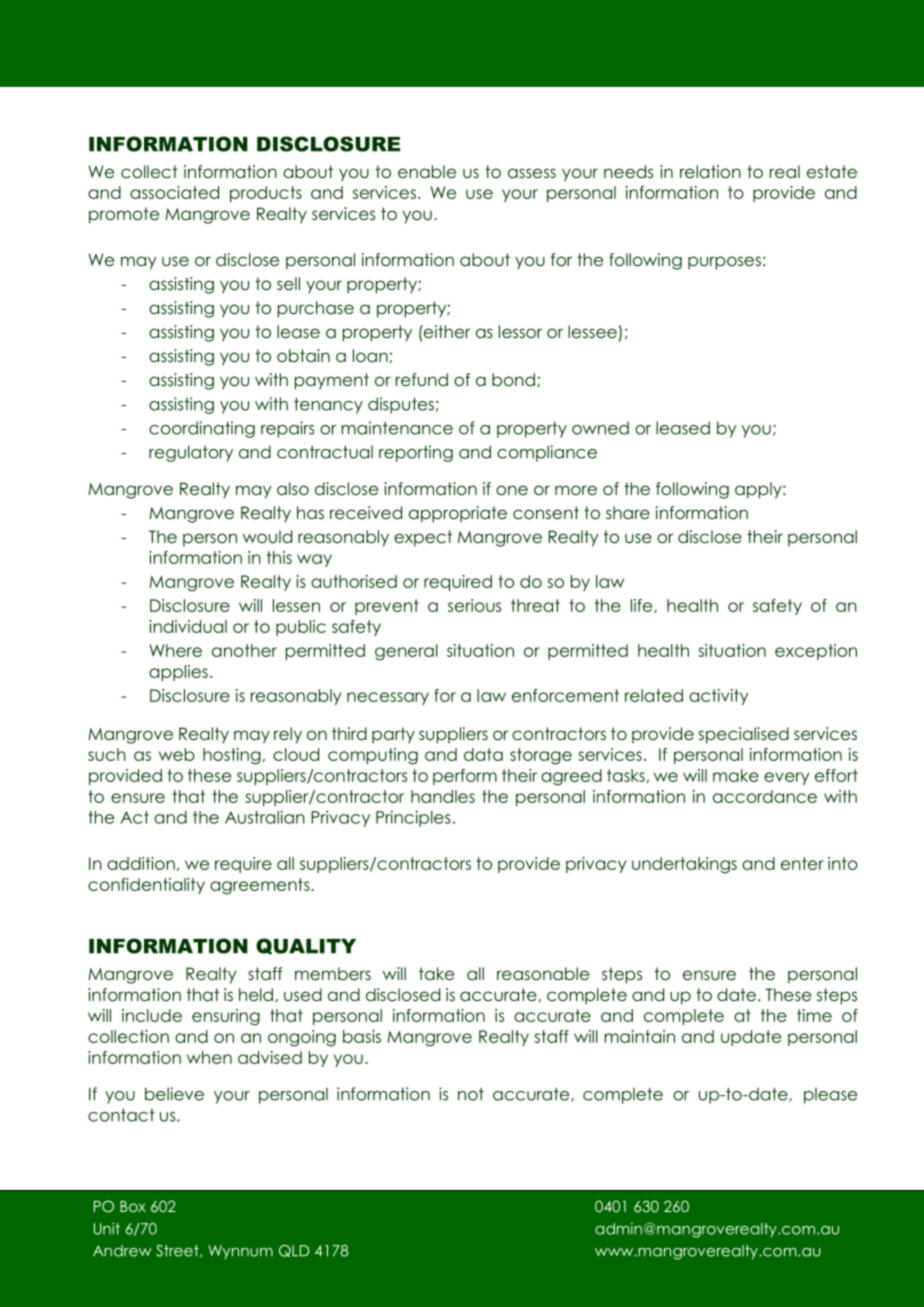  Describe the element at coordinates (174, 192) in the screenshot. I see `associated` at that location.
